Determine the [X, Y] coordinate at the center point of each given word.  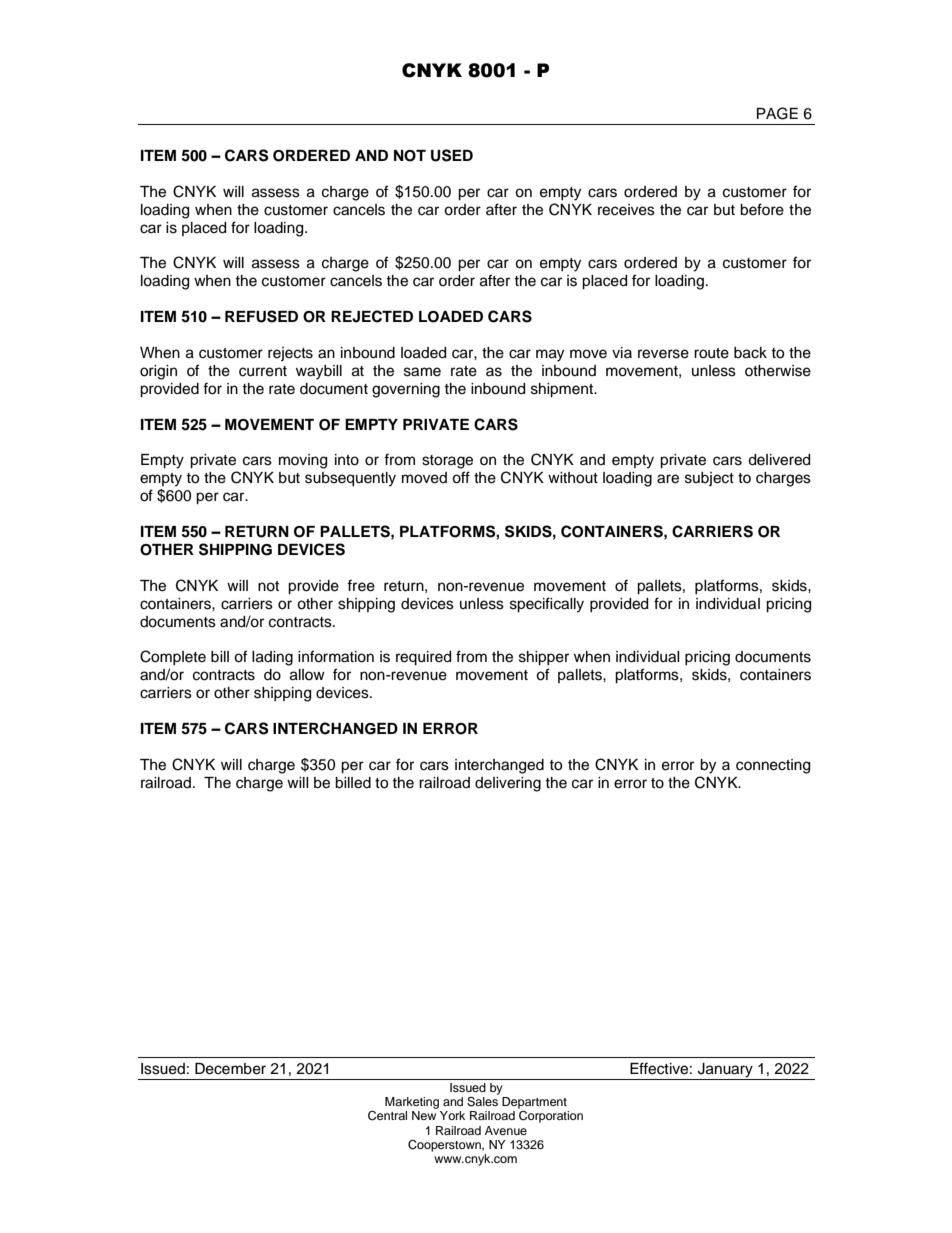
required [423, 658]
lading [272, 658]
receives [626, 210]
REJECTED [372, 316]
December [230, 1069]
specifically [547, 605]
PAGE [777, 113]
